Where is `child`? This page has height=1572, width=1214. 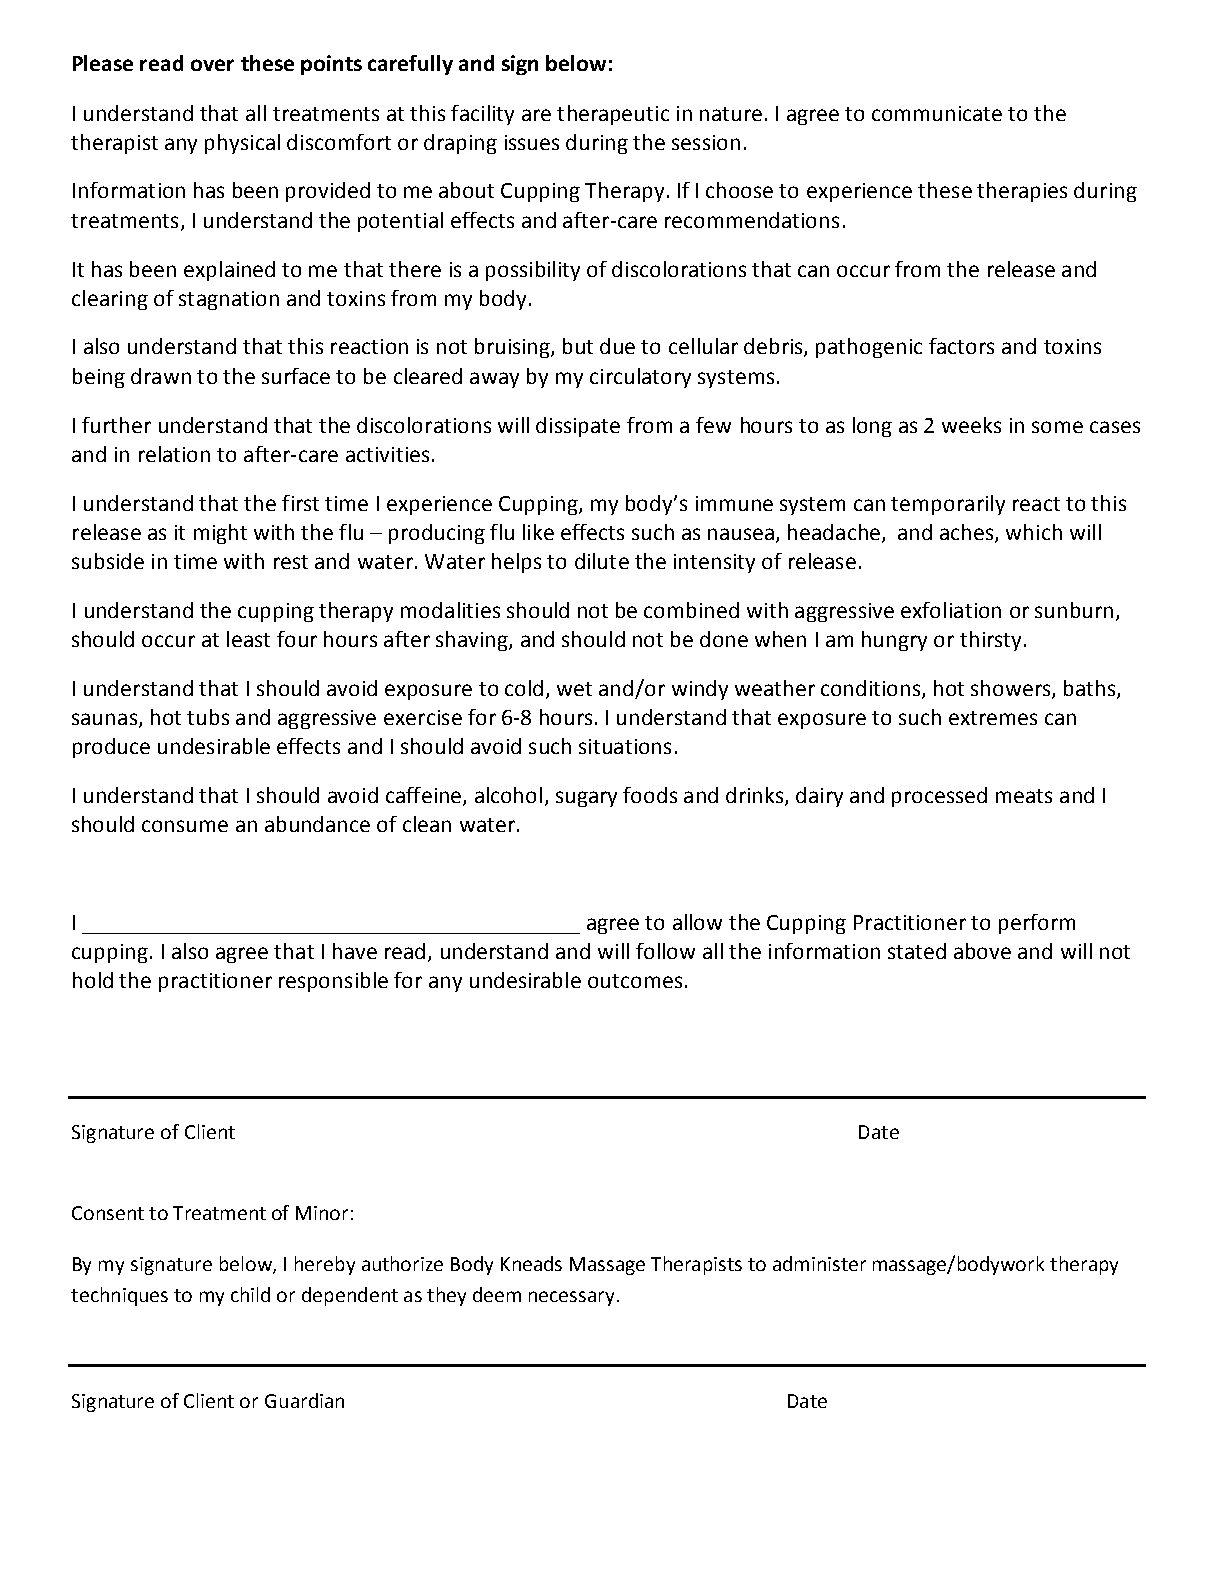 child is located at coordinates (250, 1294).
